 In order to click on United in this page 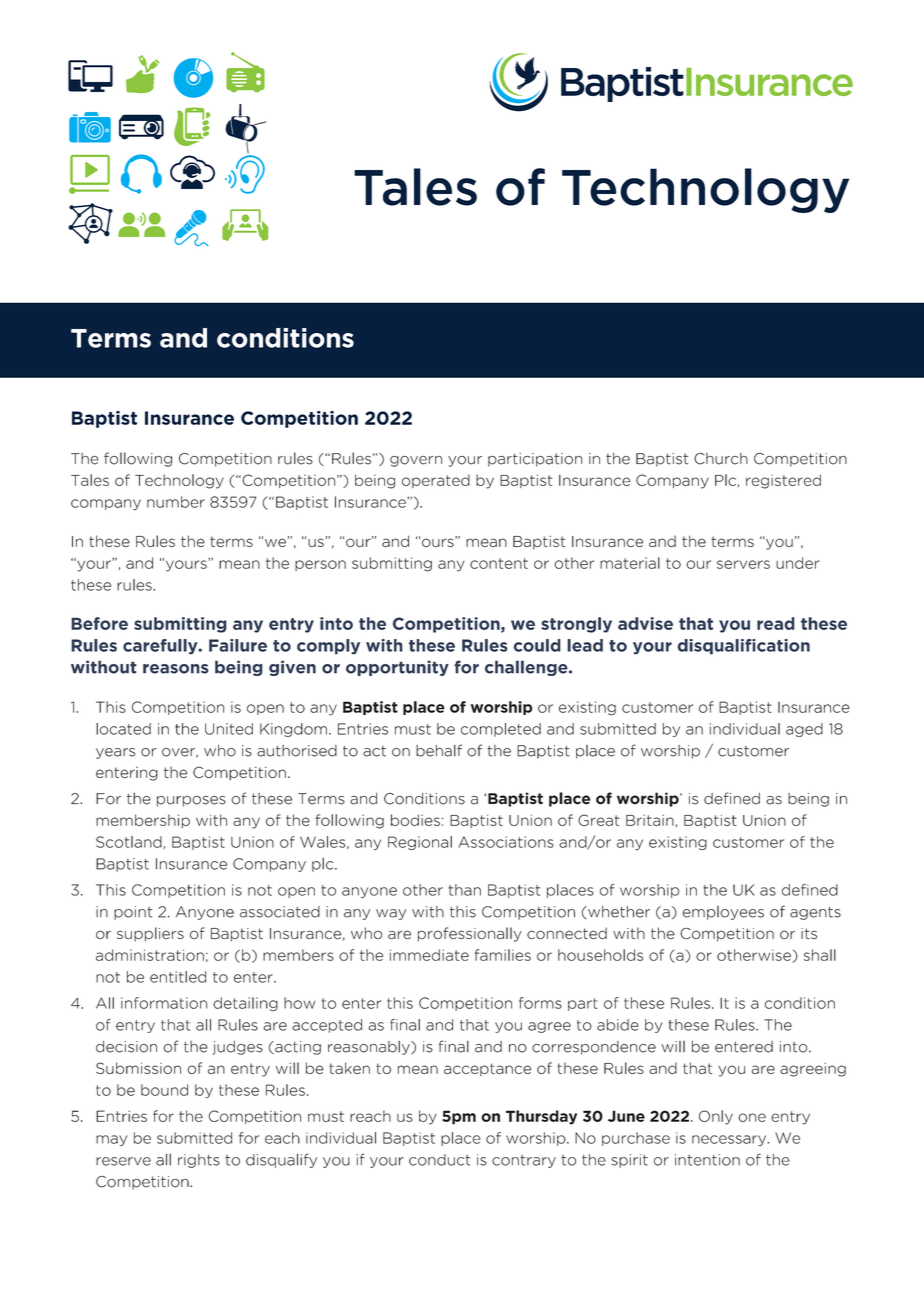, I will do `click(229, 729)`.
